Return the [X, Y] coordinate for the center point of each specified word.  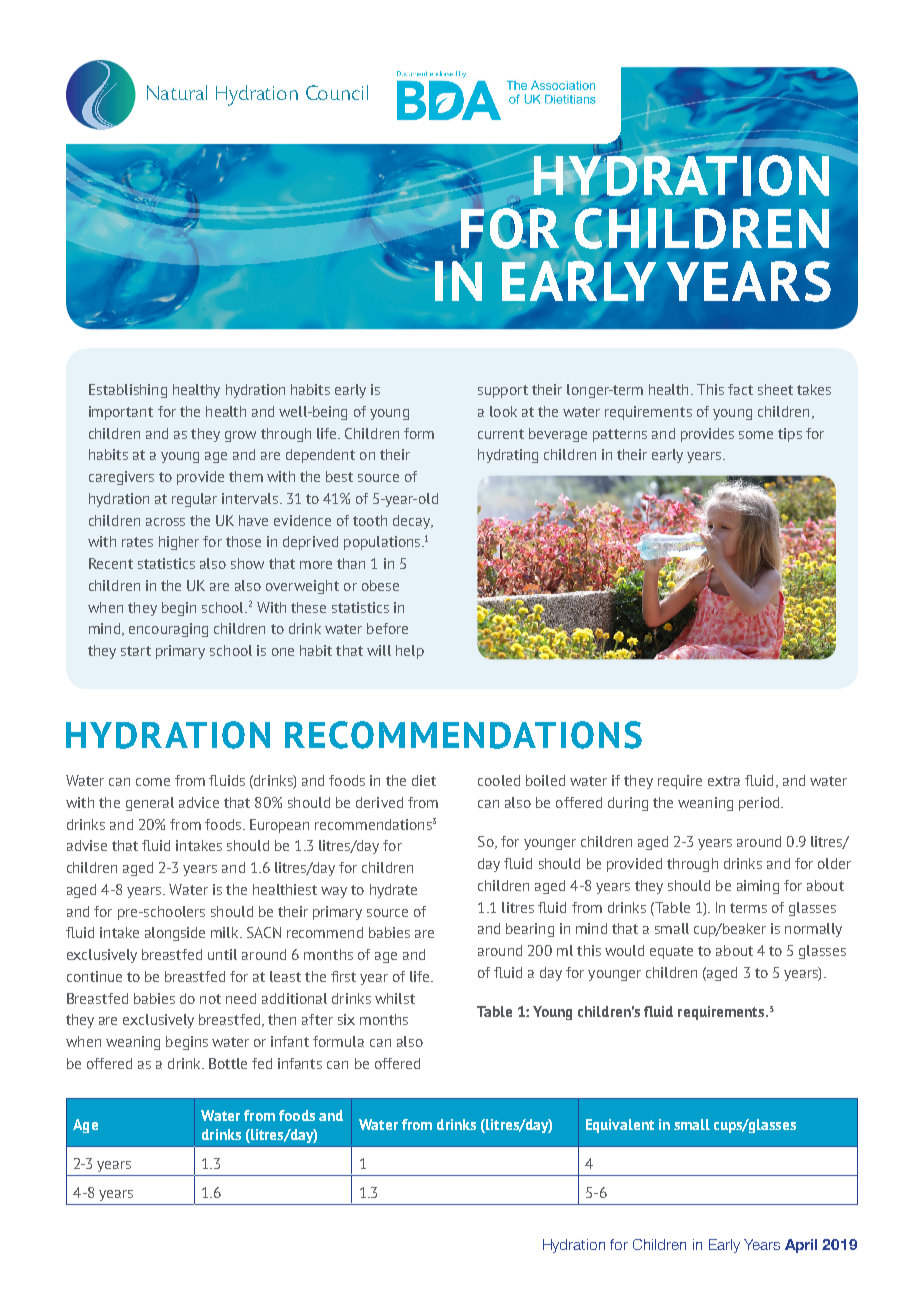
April [801, 1246]
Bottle [228, 1063]
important [121, 413]
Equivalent [620, 1126]
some [756, 435]
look [503, 411]
